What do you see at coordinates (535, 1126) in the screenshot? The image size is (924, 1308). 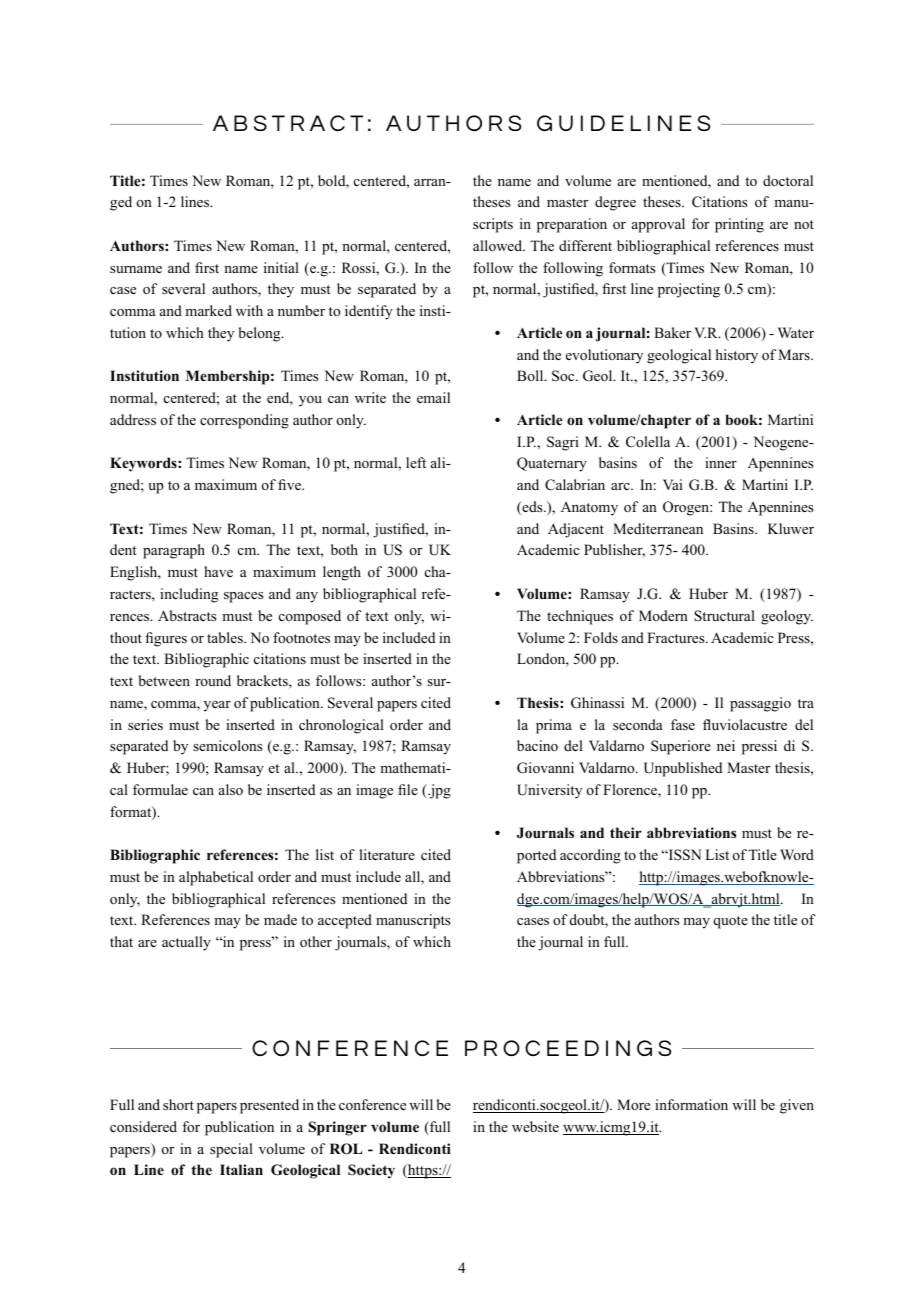 I see `website` at bounding box center [535, 1126].
